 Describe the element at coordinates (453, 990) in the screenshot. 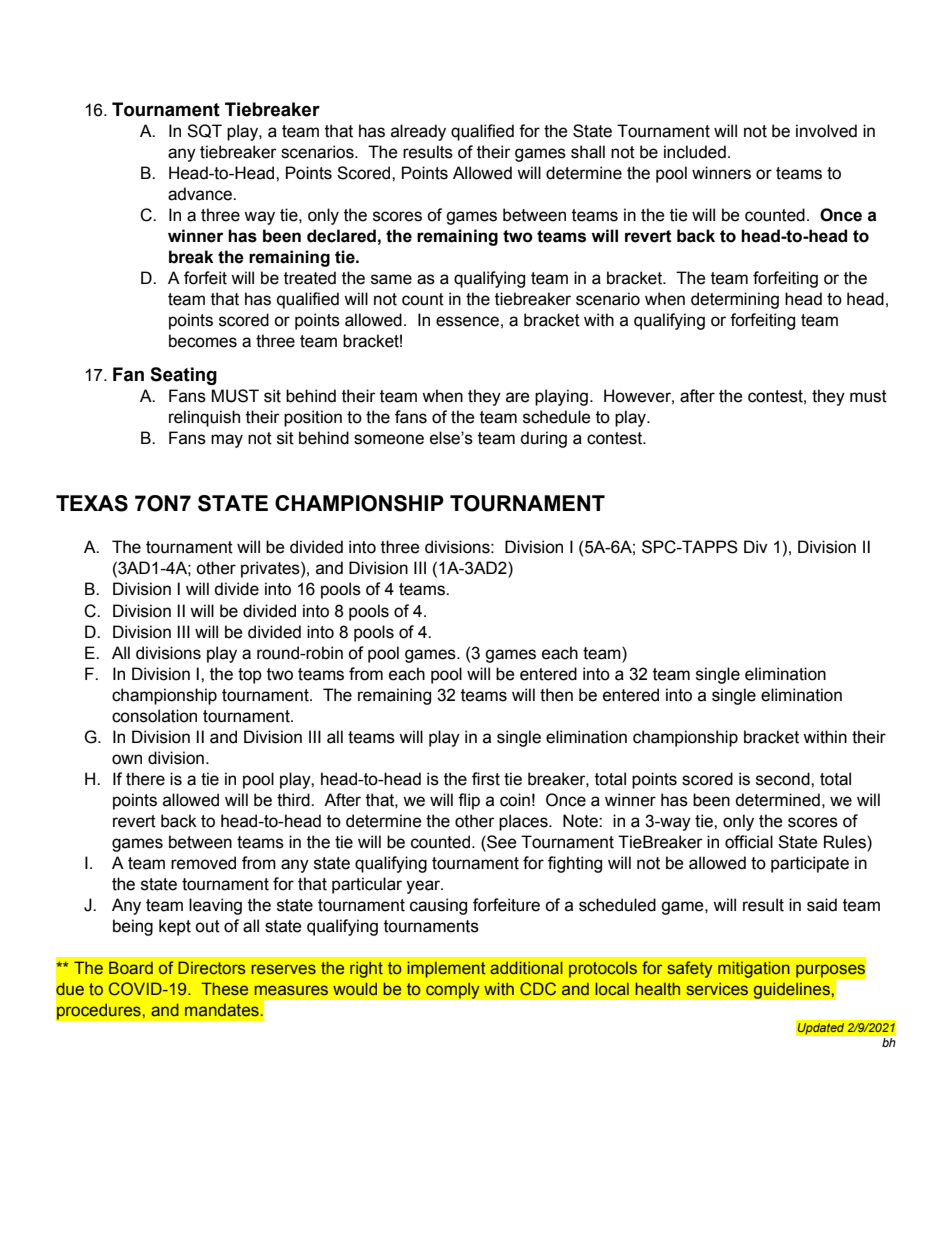

I see `comply` at that location.
